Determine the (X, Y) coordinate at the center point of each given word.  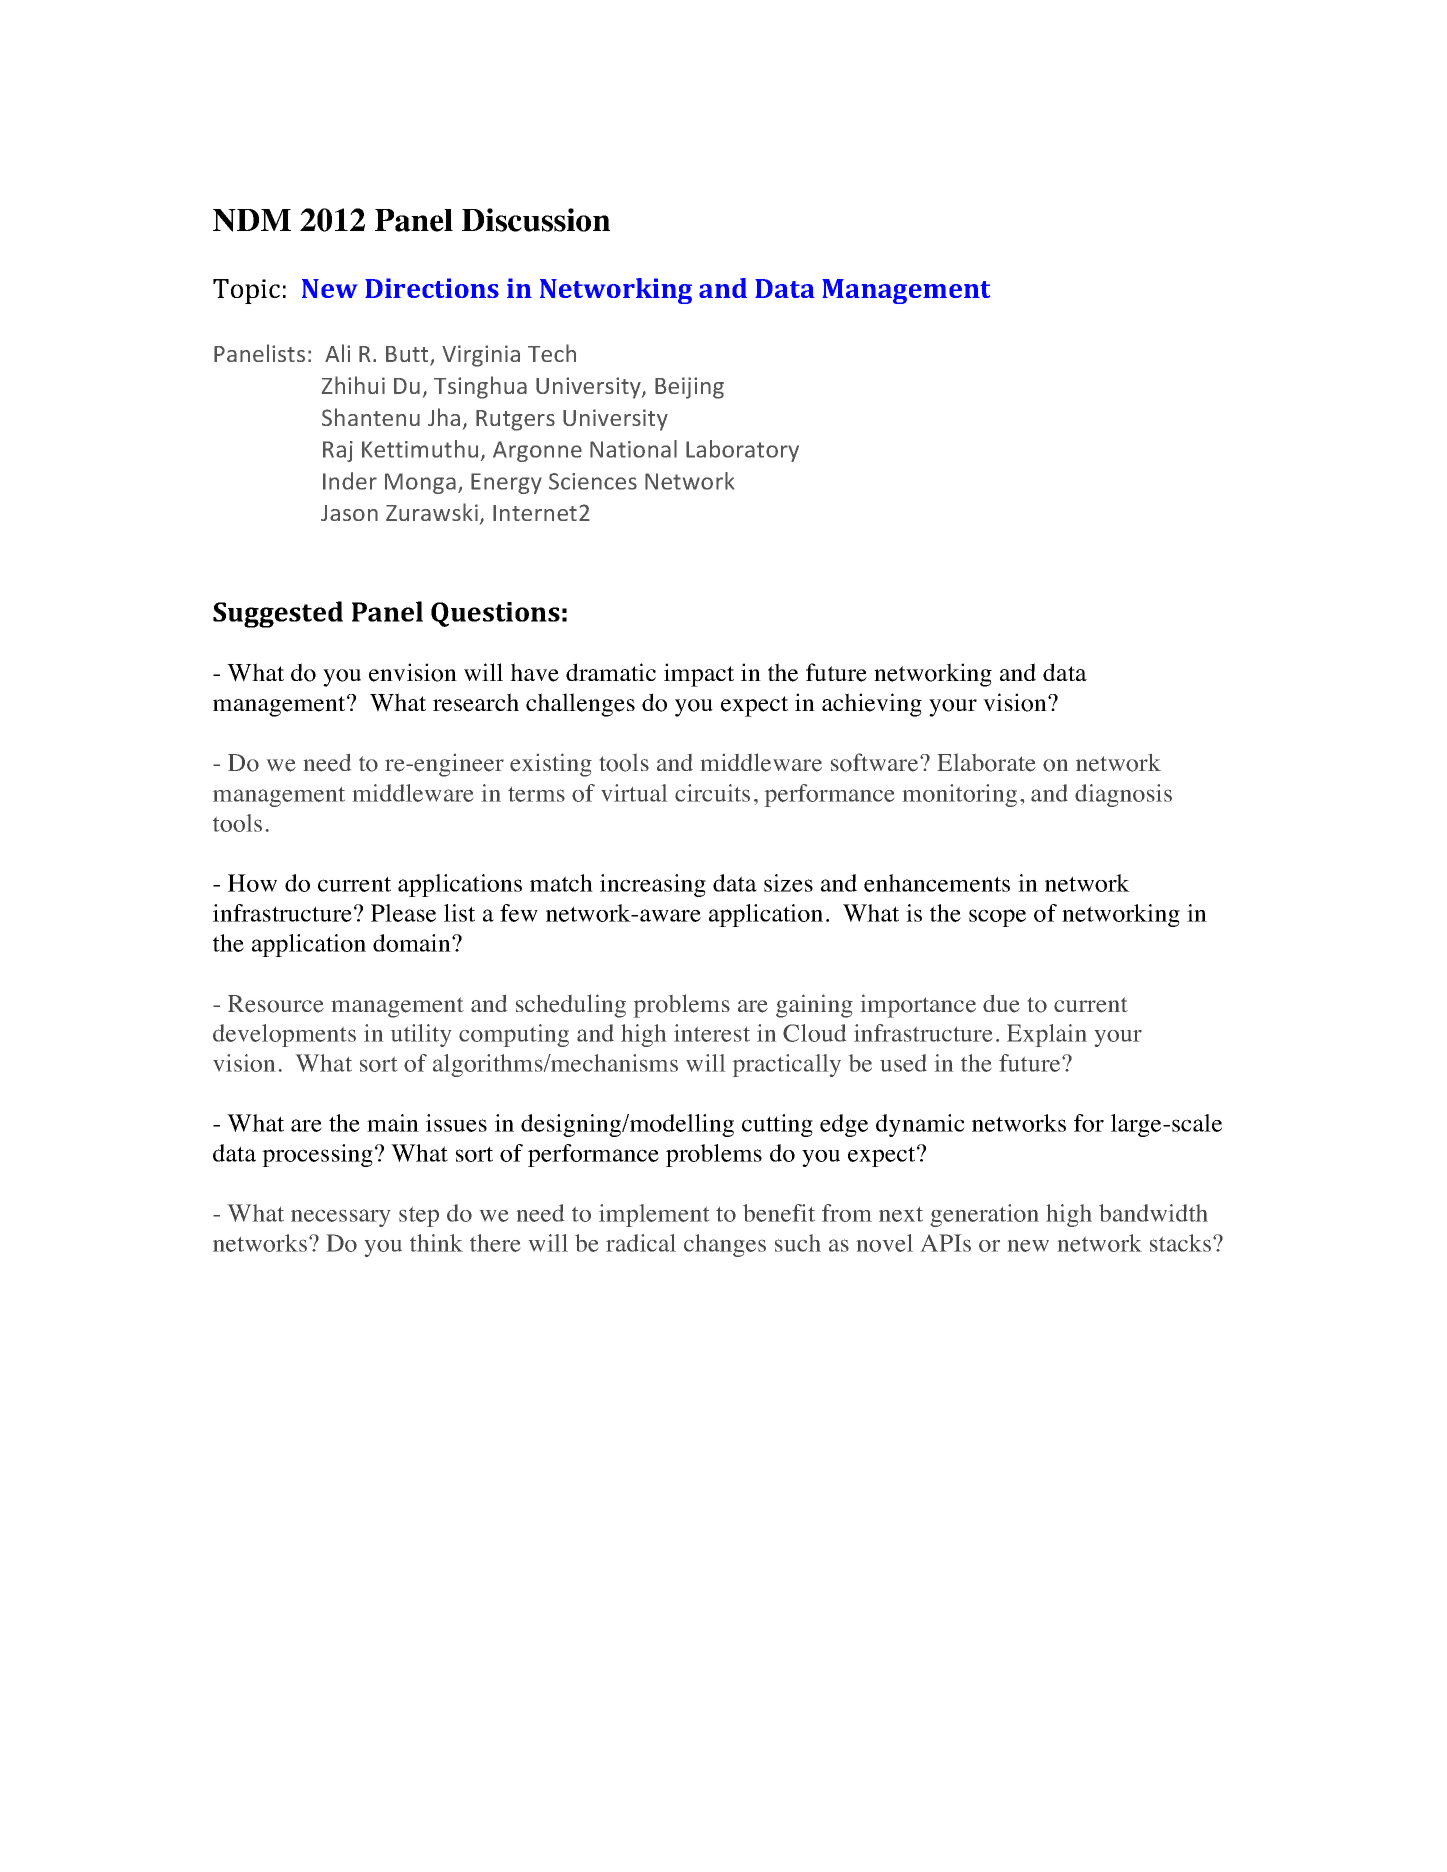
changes (725, 1245)
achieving (872, 705)
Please (403, 913)
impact (699, 675)
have (534, 672)
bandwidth (1153, 1213)
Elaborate (987, 763)
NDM (252, 220)
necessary (340, 1218)
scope (997, 918)
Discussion (536, 220)
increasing (653, 885)
